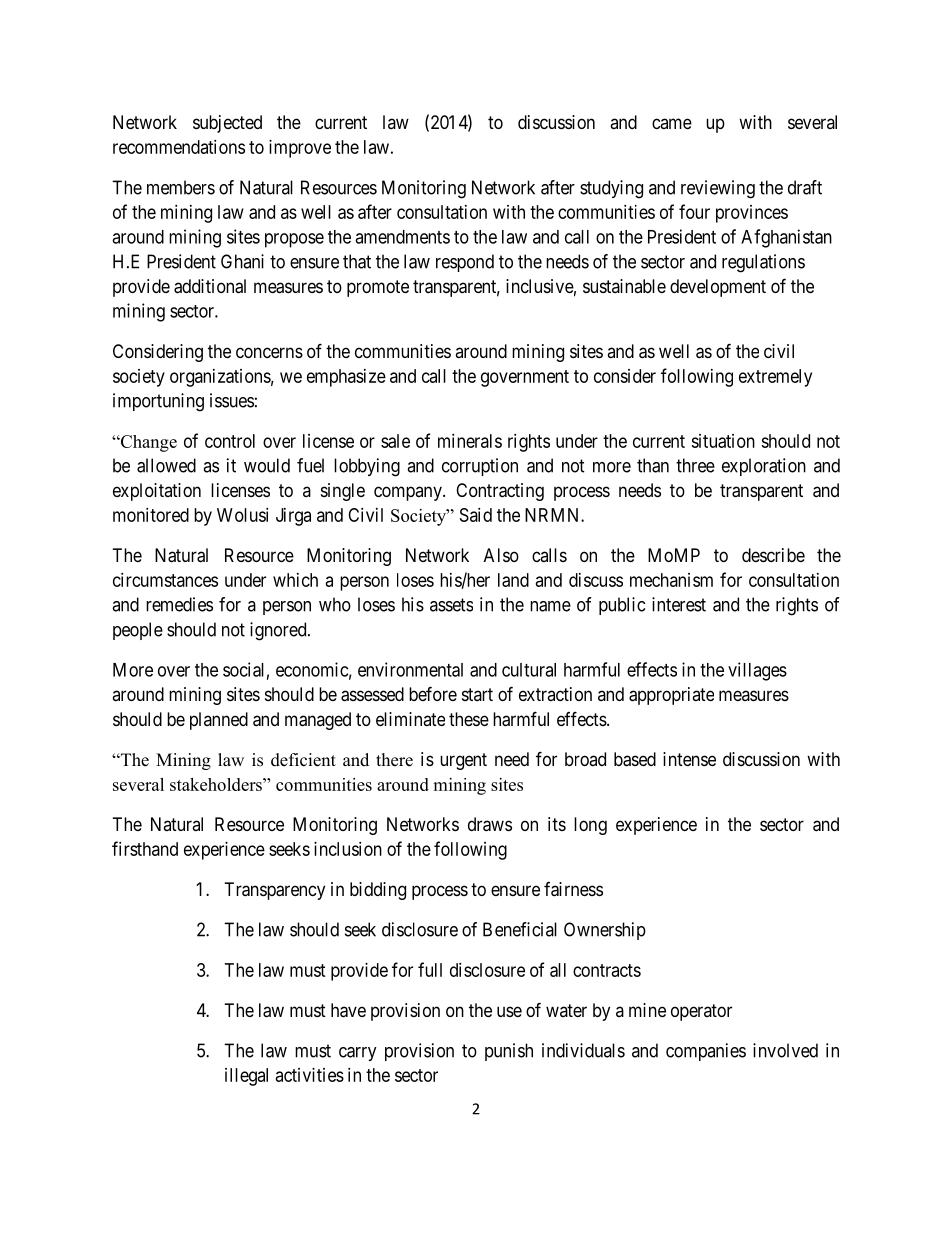  I want to click on corruption, so click(480, 467).
